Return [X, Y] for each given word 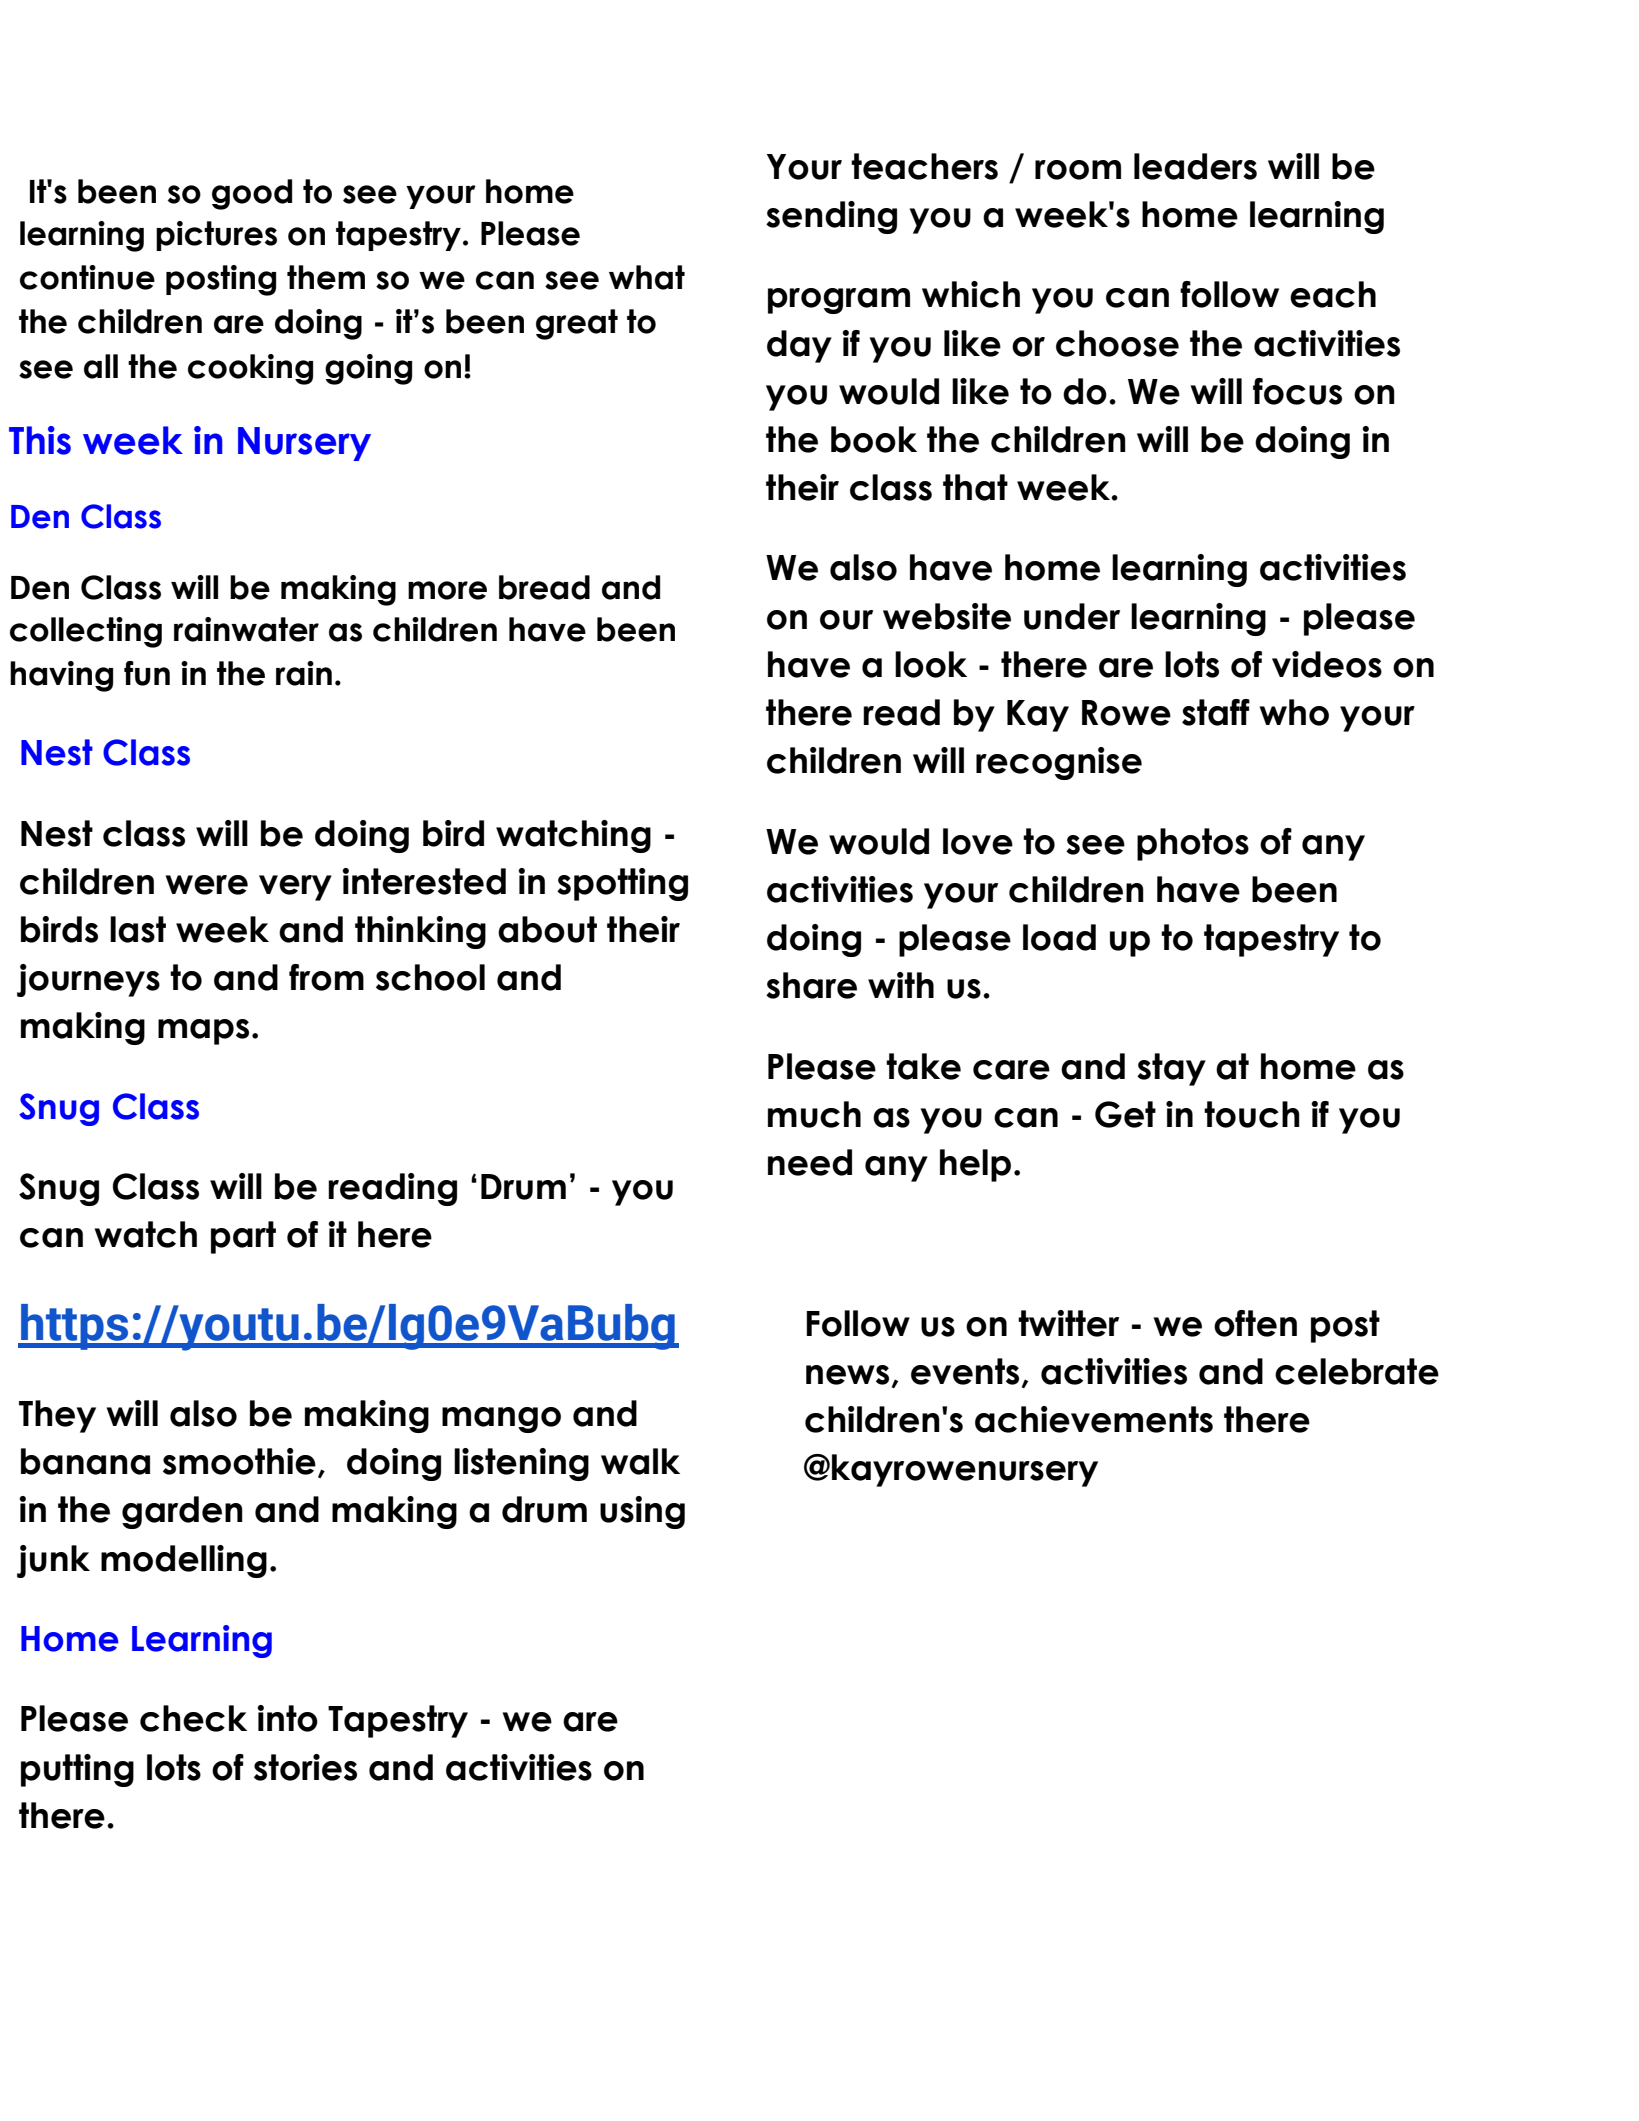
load [1059, 937]
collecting [86, 632]
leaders [1195, 166]
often [1255, 1323]
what [647, 277]
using [642, 1512]
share [811, 985]
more [447, 590]
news [847, 1375]
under [1072, 616]
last [138, 929]
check [193, 1718]
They [57, 1416]
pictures [216, 236]
